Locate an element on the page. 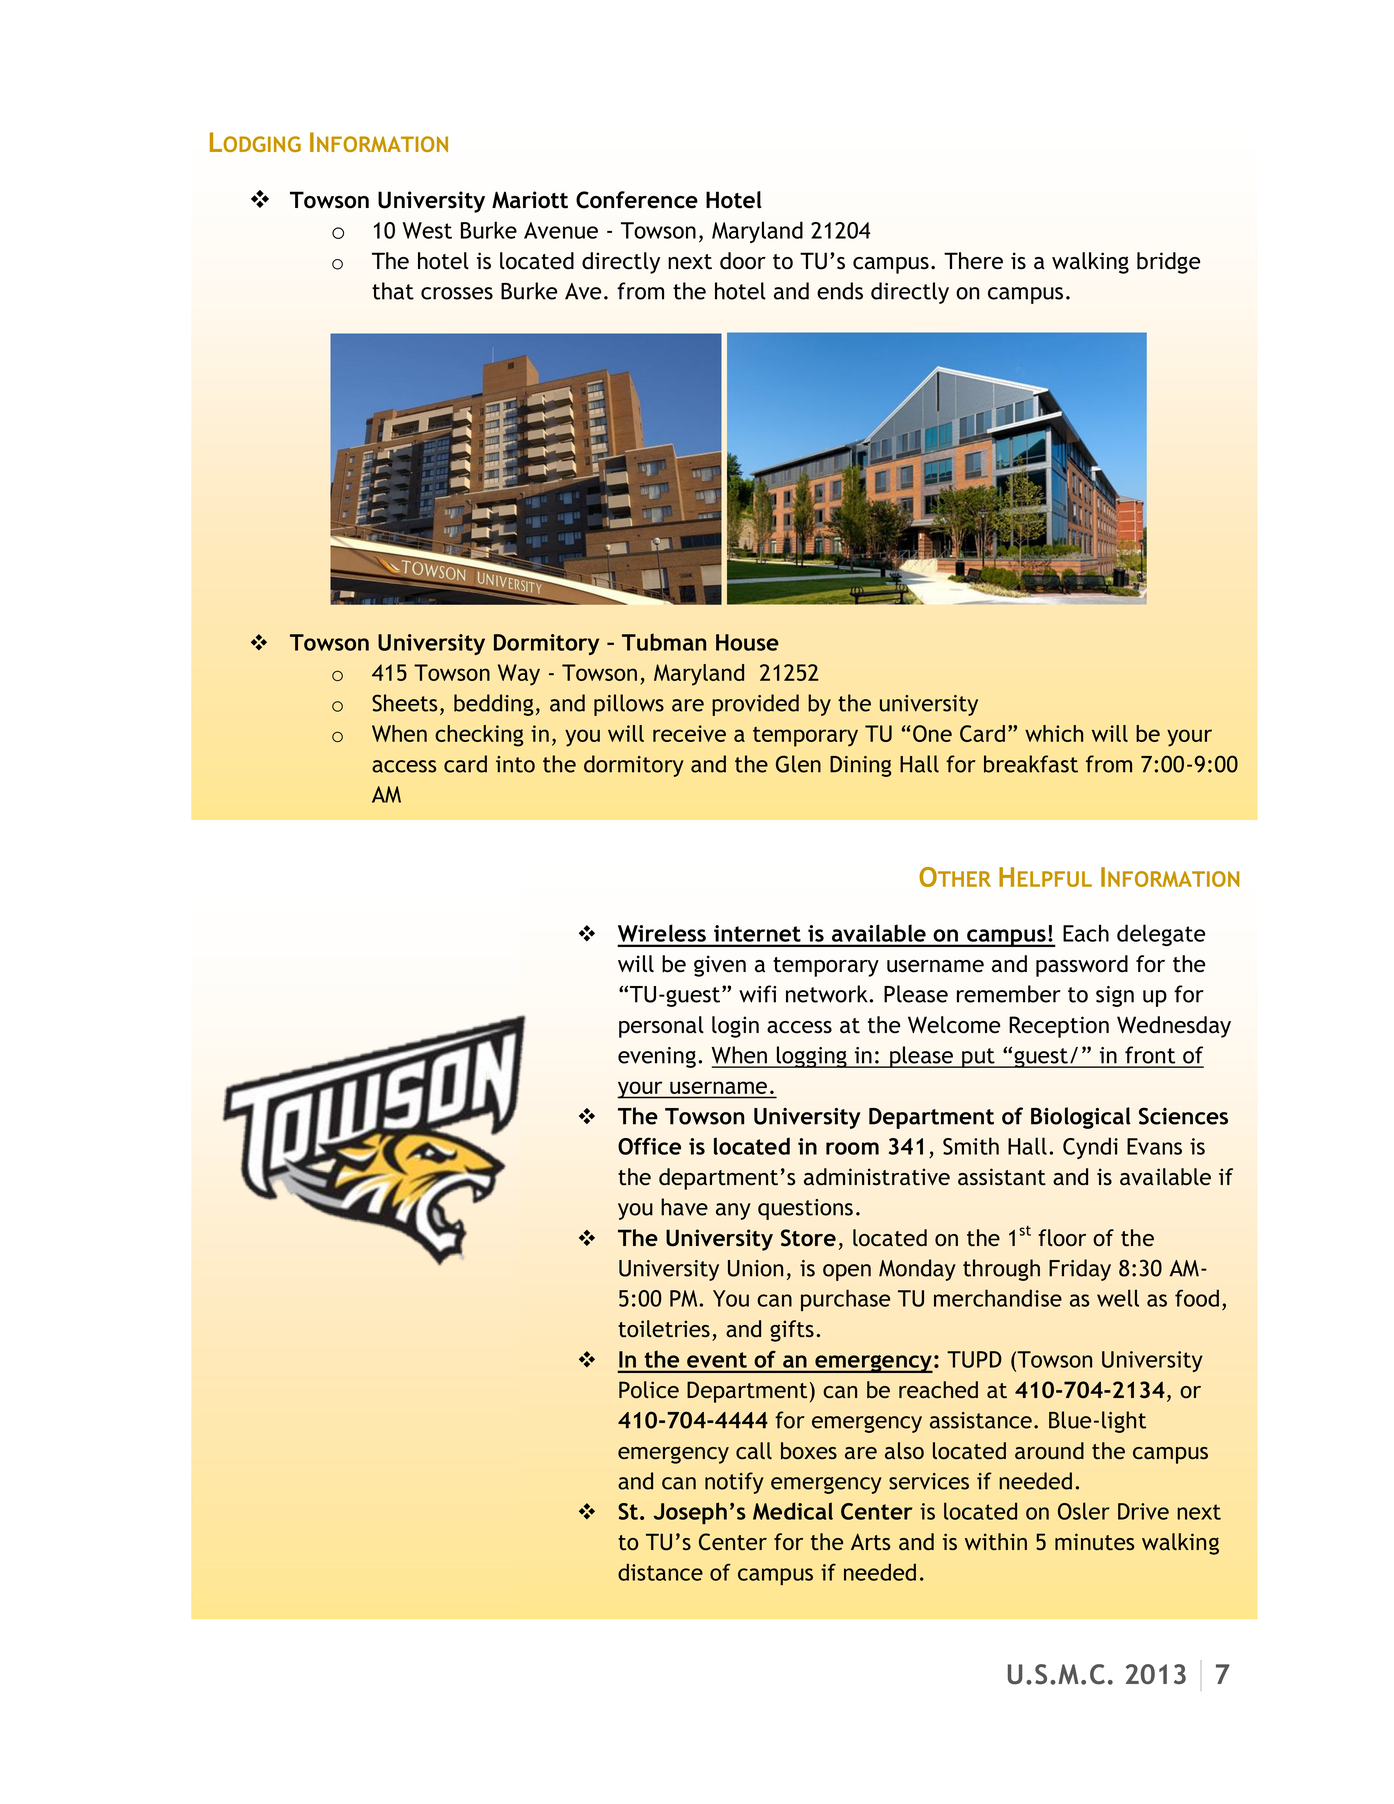 Image resolution: width=1394 pixels, height=1804 pixels. door is located at coordinates (743, 261).
